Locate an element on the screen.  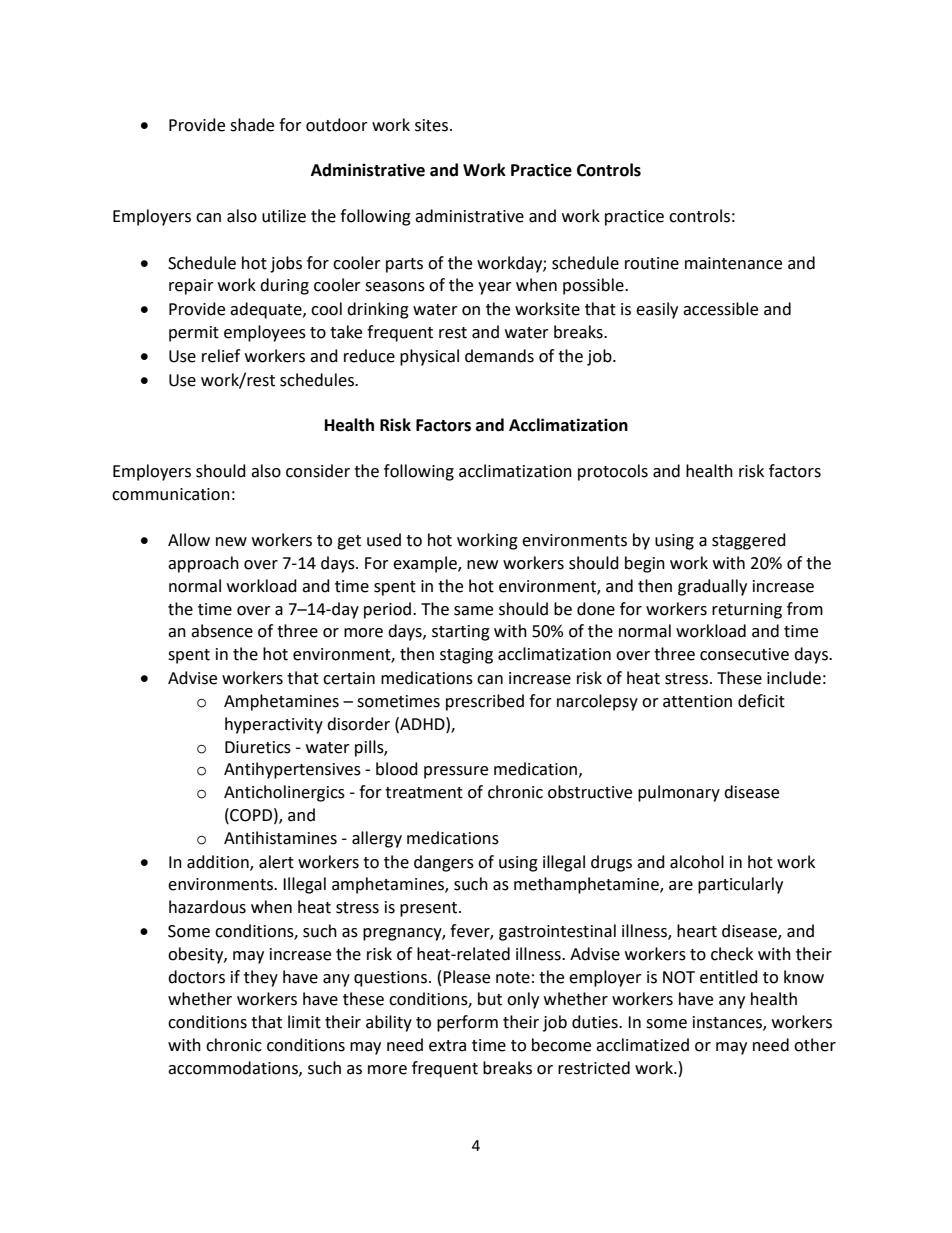
accommodations is located at coordinates (234, 1068).
